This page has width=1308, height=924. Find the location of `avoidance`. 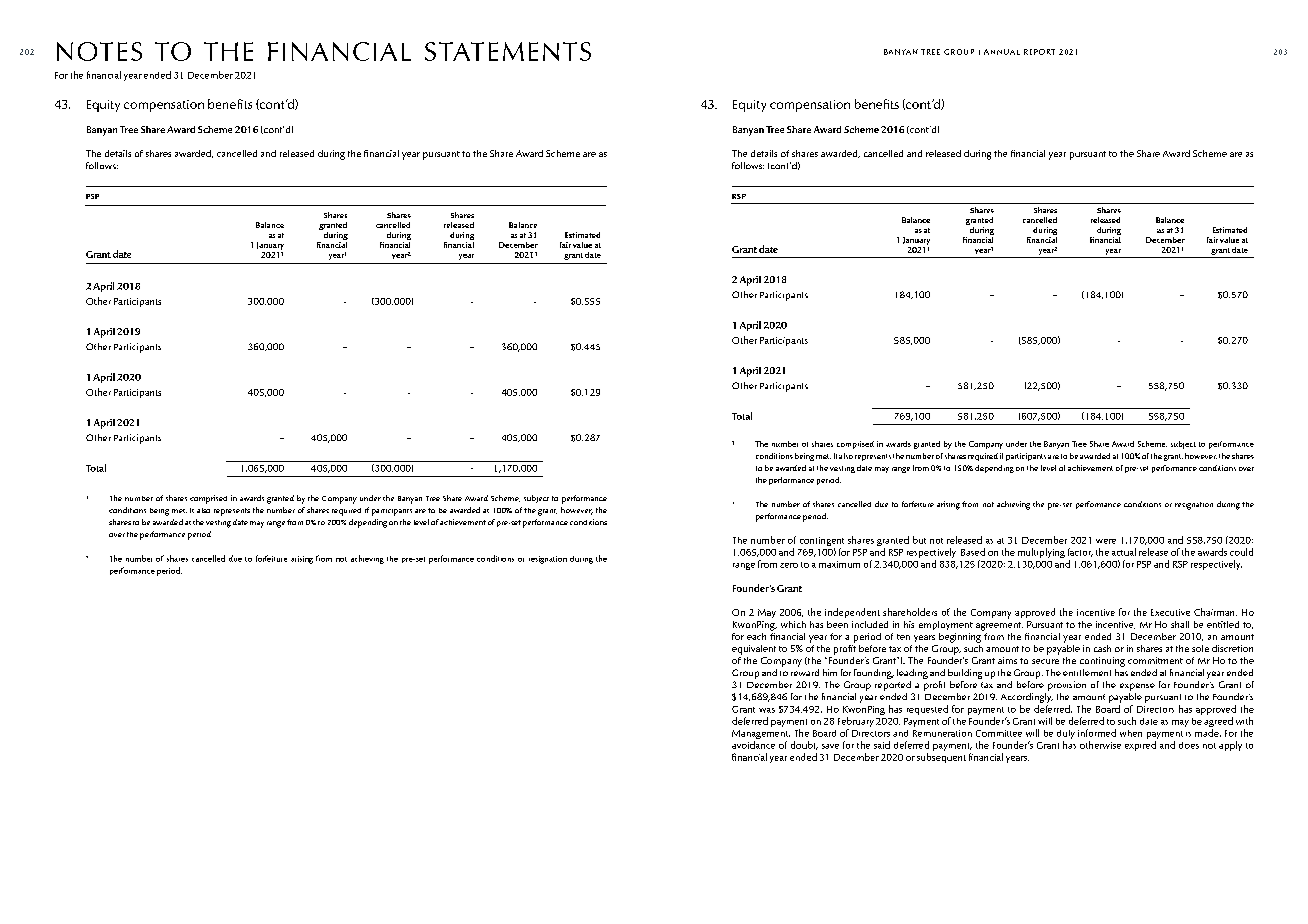

avoidance is located at coordinates (753, 745).
